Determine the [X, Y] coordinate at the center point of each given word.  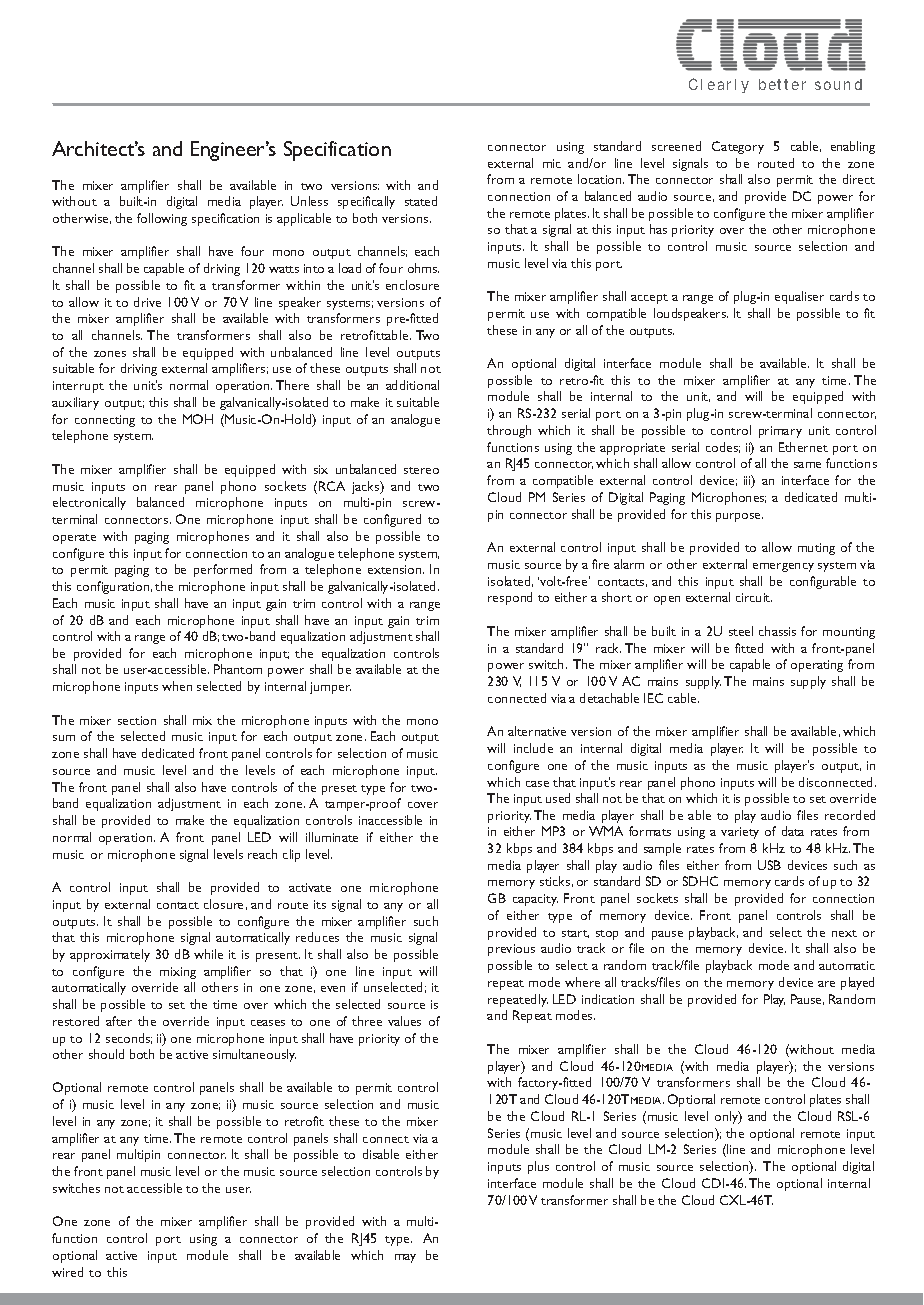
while [208, 954]
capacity [535, 900]
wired [67, 1272]
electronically [89, 503]
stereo [421, 470]
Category [738, 147]
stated [421, 201]
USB [769, 865]
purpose [739, 517]
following [162, 219]
